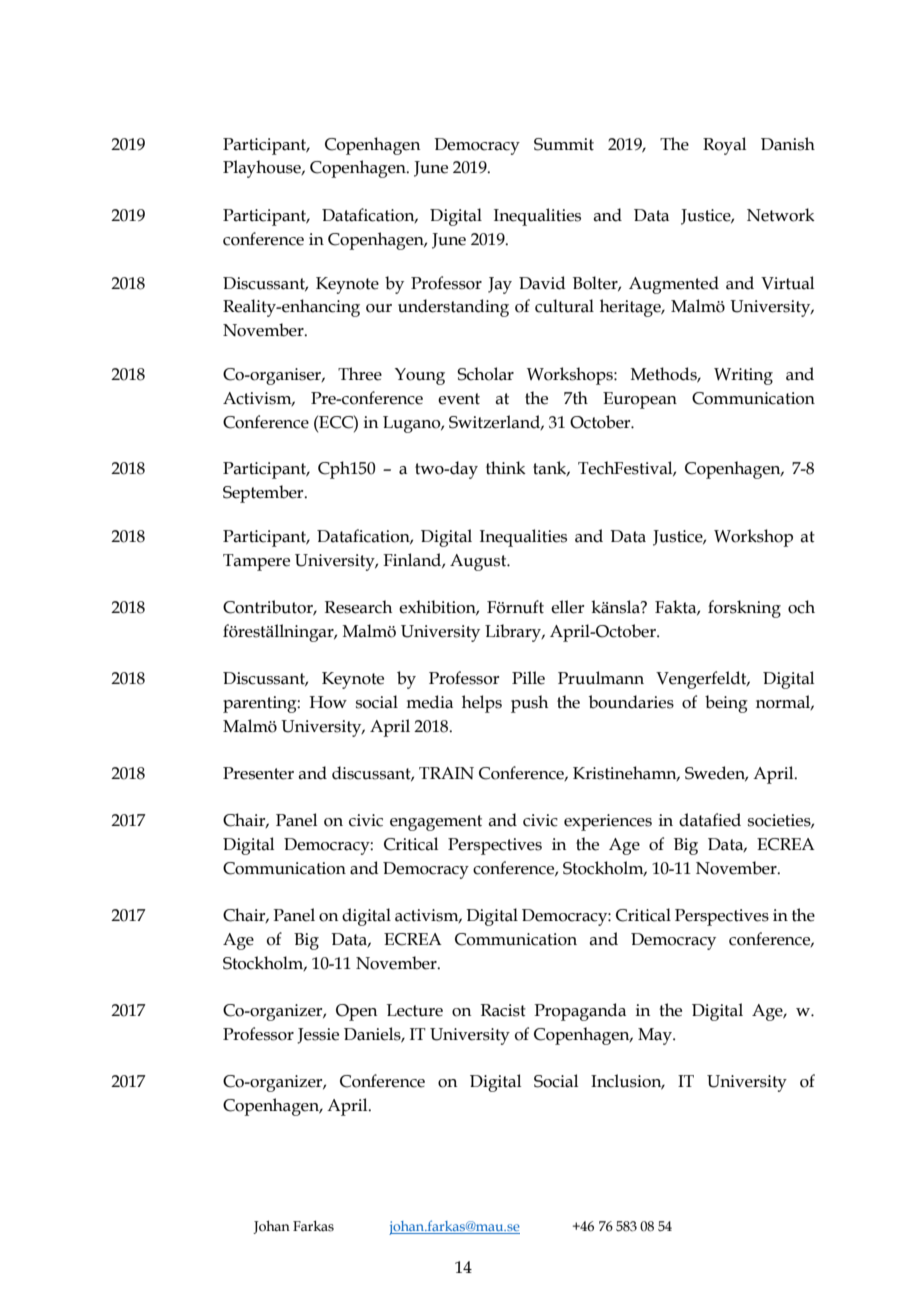 Image resolution: width=924 pixels, height=1308 pixels. Describe the element at coordinates (608, 822) in the screenshot. I see `experiences` at that location.
